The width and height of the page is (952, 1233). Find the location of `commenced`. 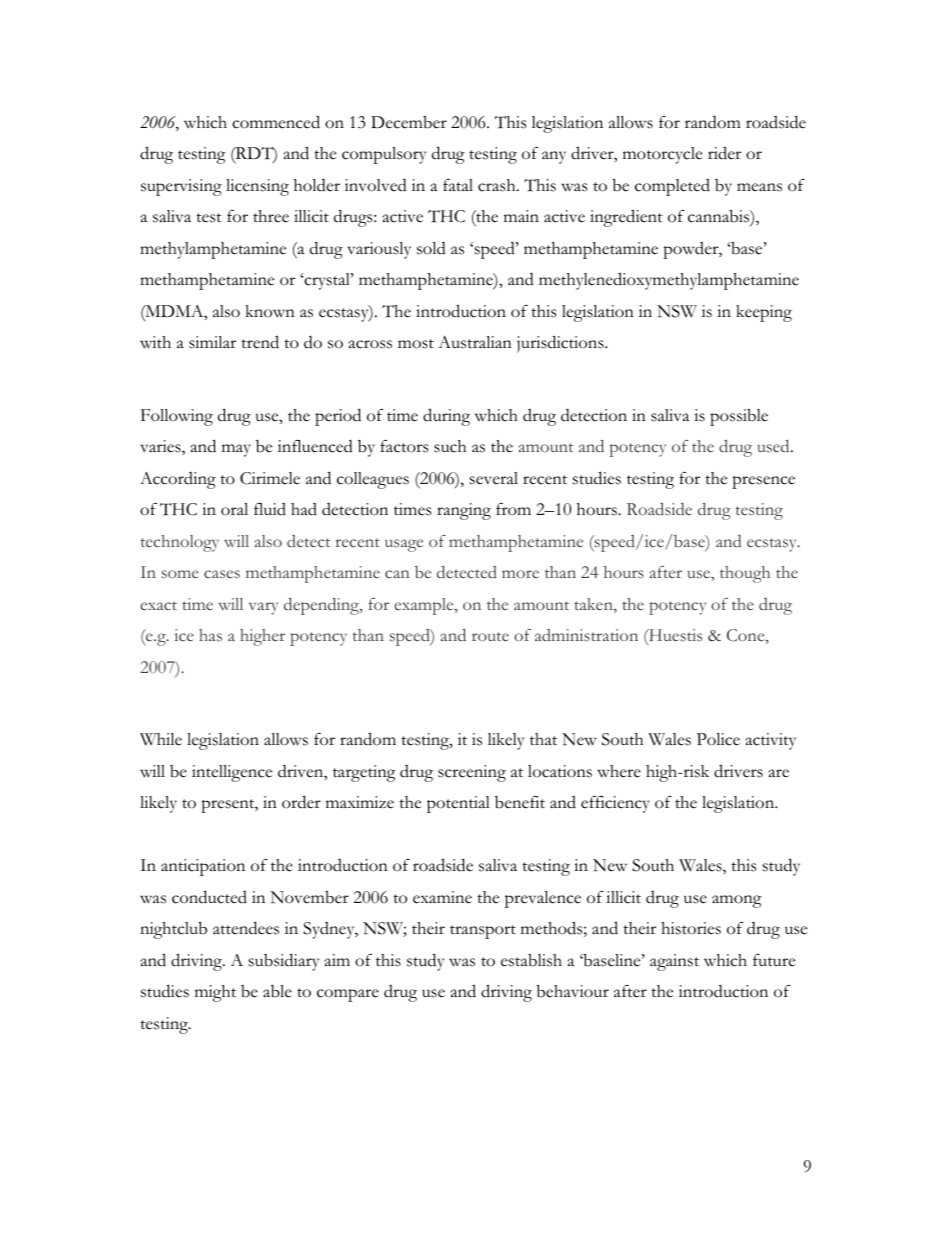

commenced is located at coordinates (276, 122).
